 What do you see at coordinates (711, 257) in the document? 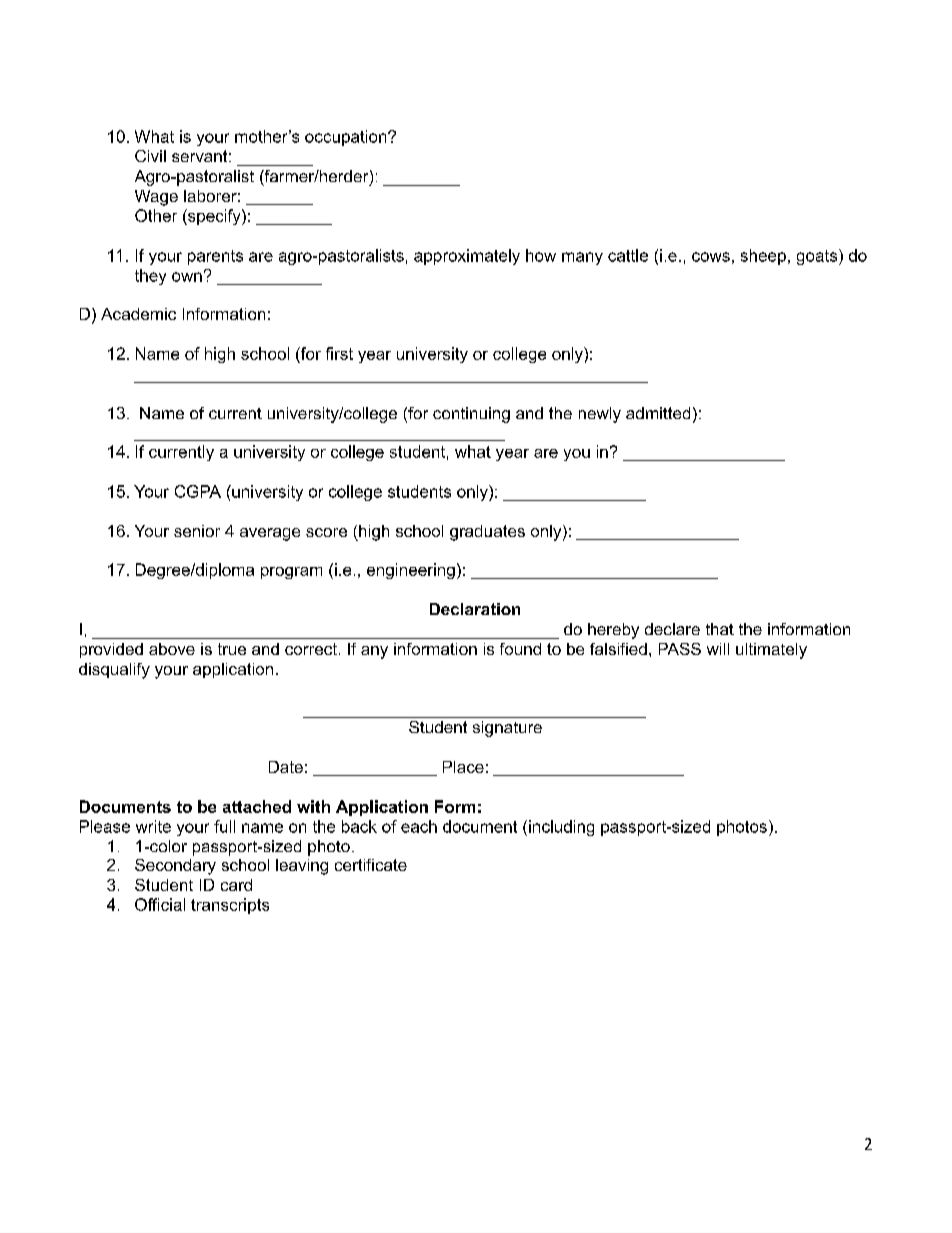
I see `cows` at bounding box center [711, 257].
